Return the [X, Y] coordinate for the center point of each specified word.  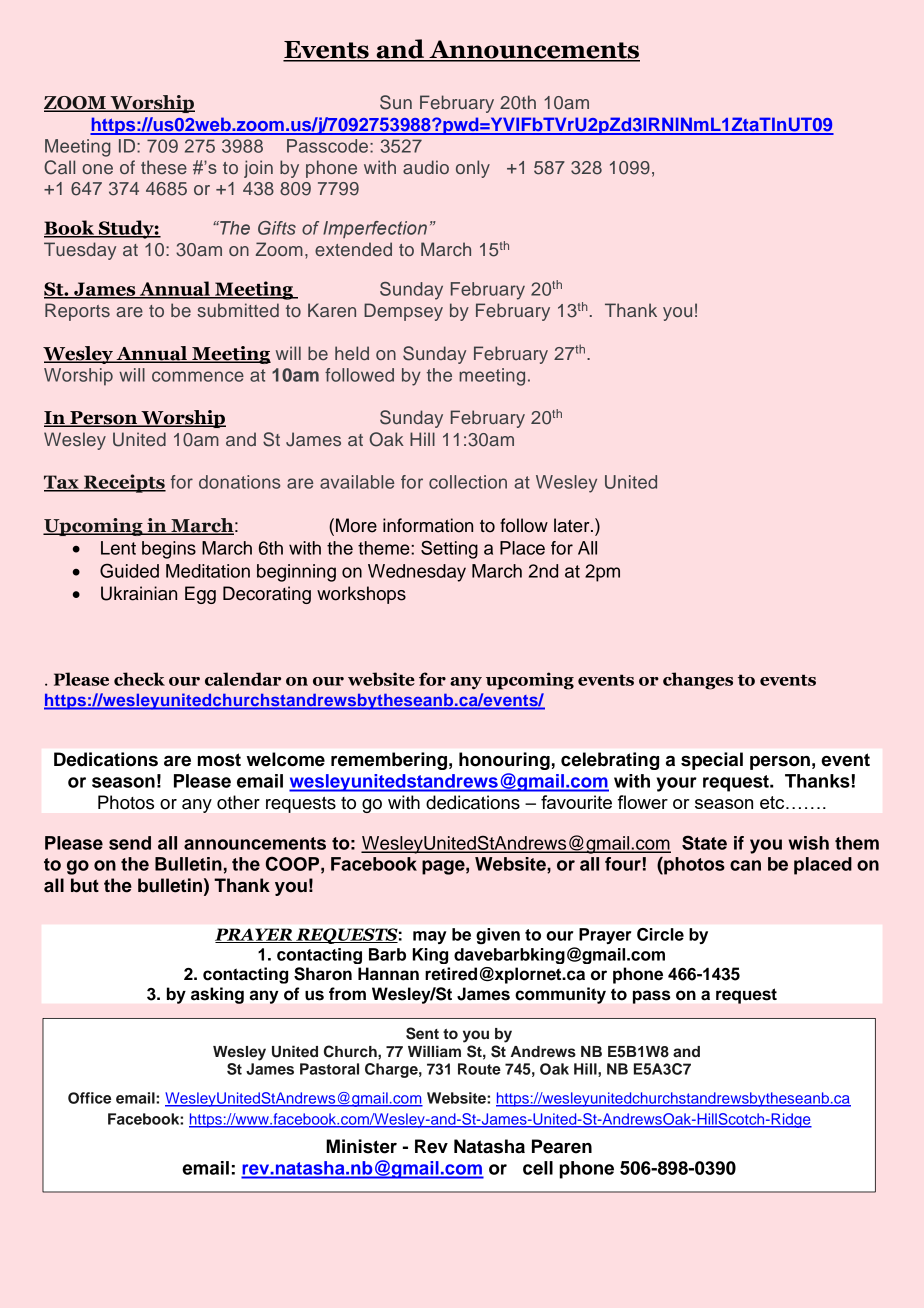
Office [89, 1098]
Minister [361, 1146]
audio [426, 167]
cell [538, 1168]
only [473, 169]
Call [59, 167]
